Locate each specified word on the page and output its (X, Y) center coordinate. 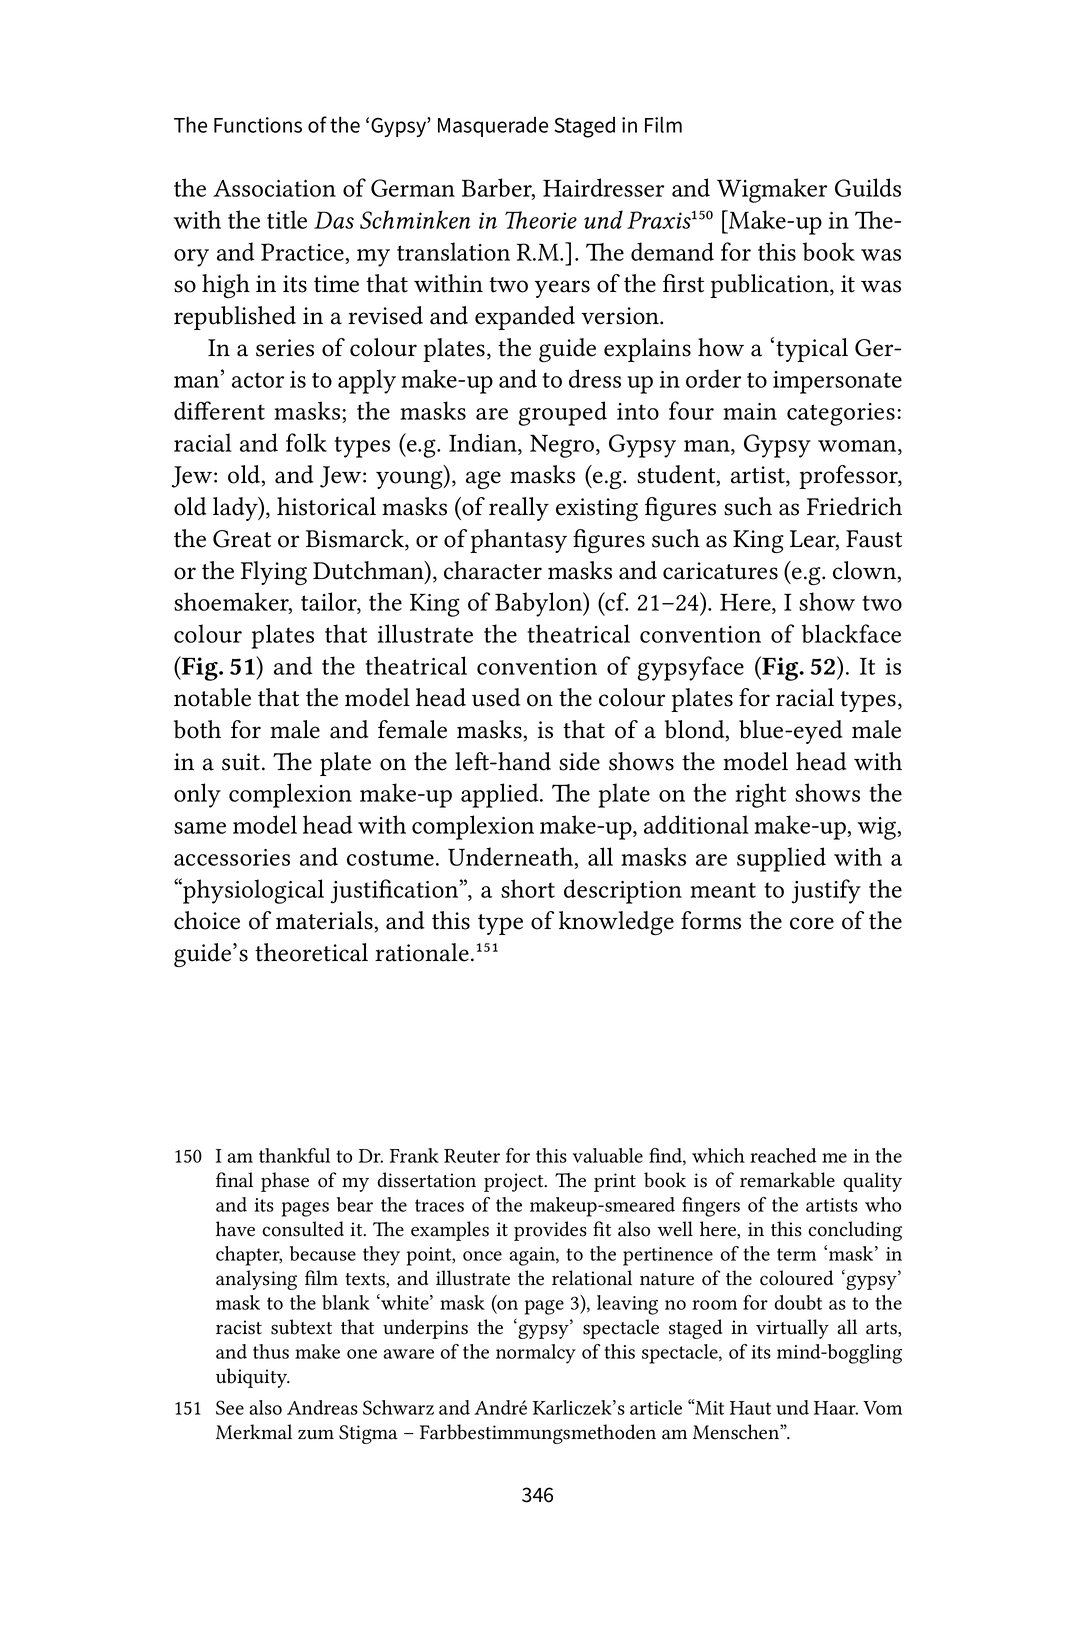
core (812, 923)
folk (306, 442)
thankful (294, 1155)
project (515, 1182)
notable (212, 697)
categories (841, 414)
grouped (563, 413)
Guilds (868, 187)
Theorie (541, 220)
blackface (851, 633)
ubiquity (253, 1378)
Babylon (540, 604)
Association (274, 188)
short (528, 888)
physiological (252, 891)
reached (783, 1155)
